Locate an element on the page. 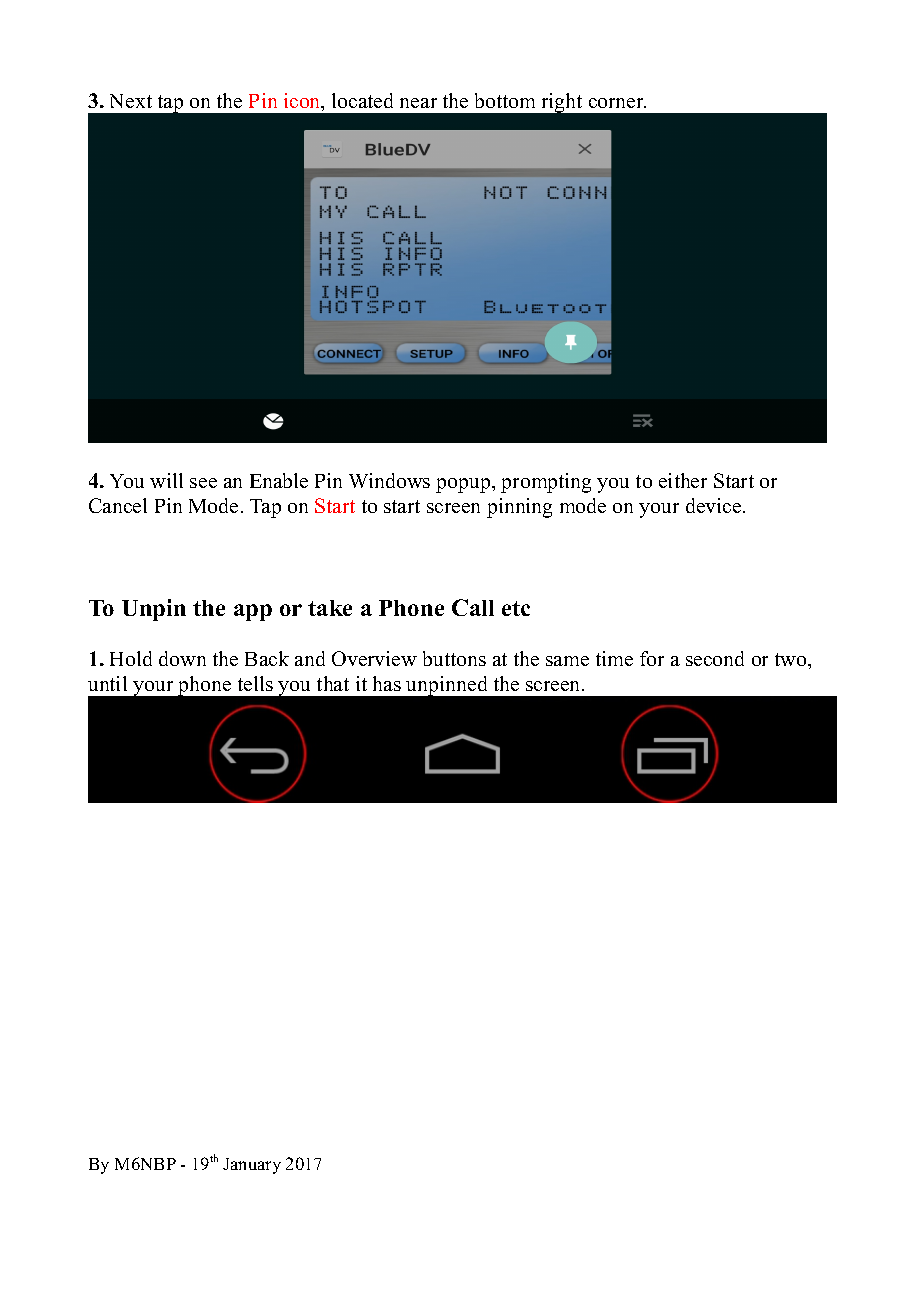 This image has width=924, height=1308. Call is located at coordinates (473, 607).
